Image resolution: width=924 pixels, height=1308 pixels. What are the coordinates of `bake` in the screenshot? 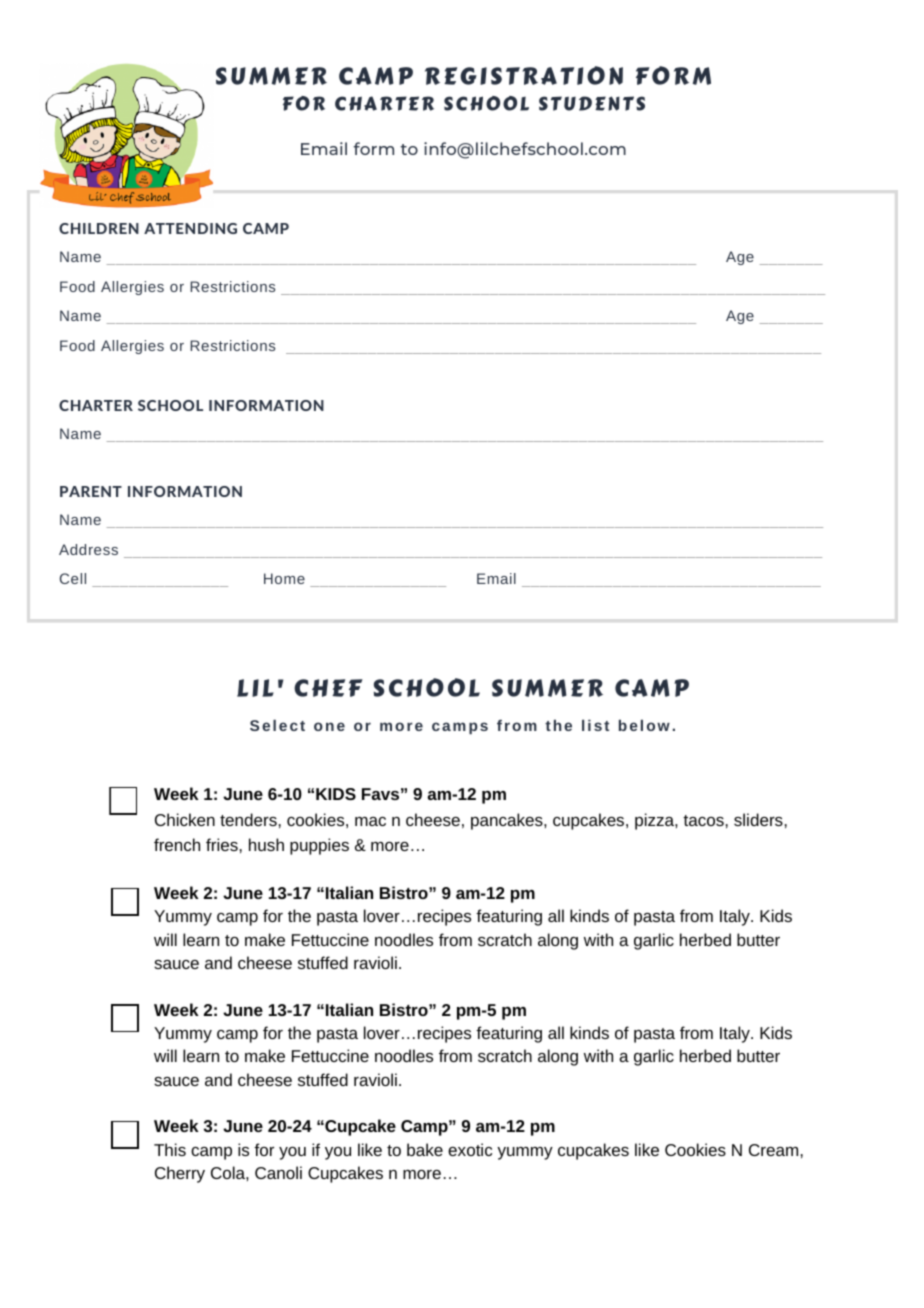 It's located at (425, 1149).
